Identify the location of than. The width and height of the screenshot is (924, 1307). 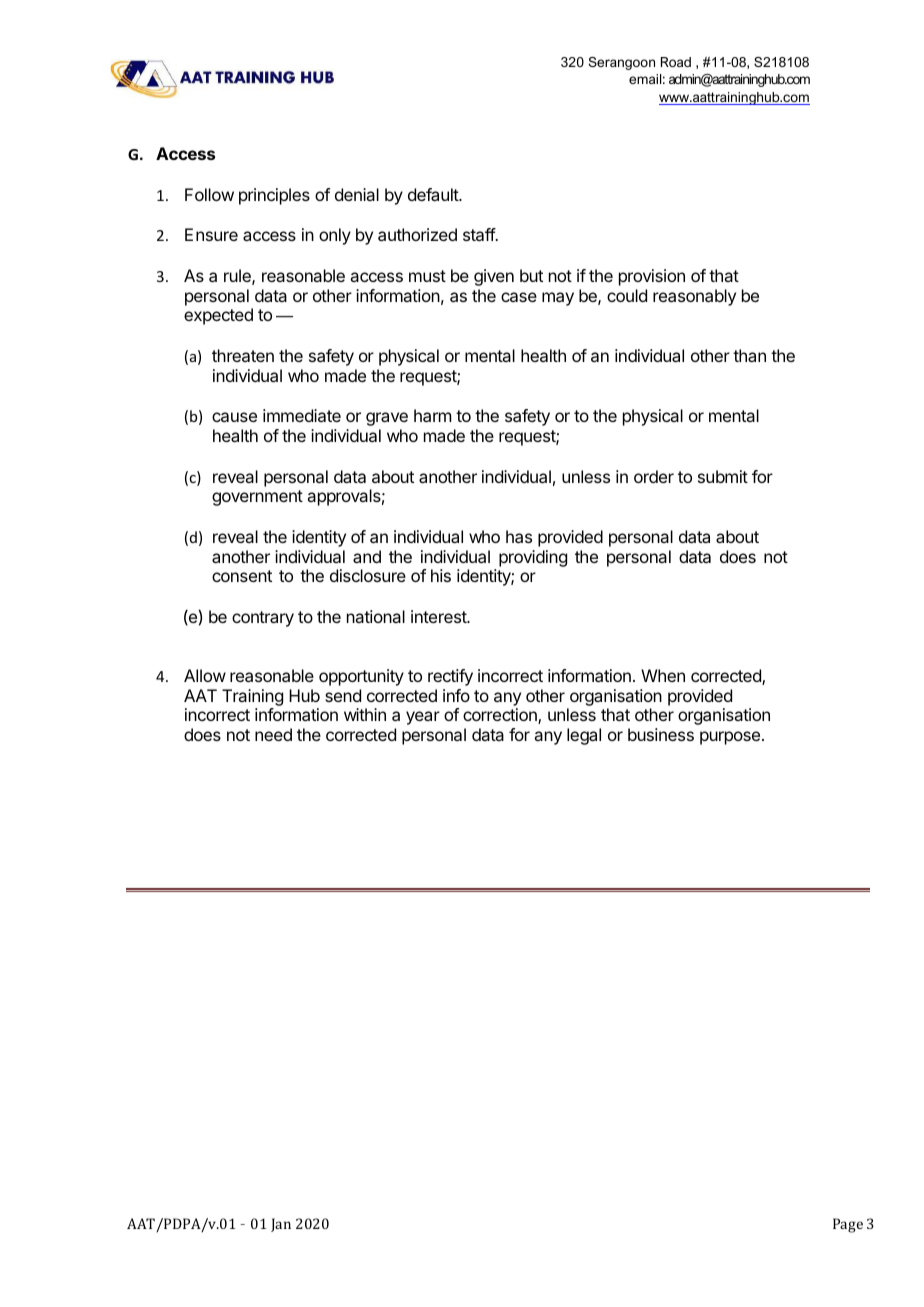
(749, 355).
